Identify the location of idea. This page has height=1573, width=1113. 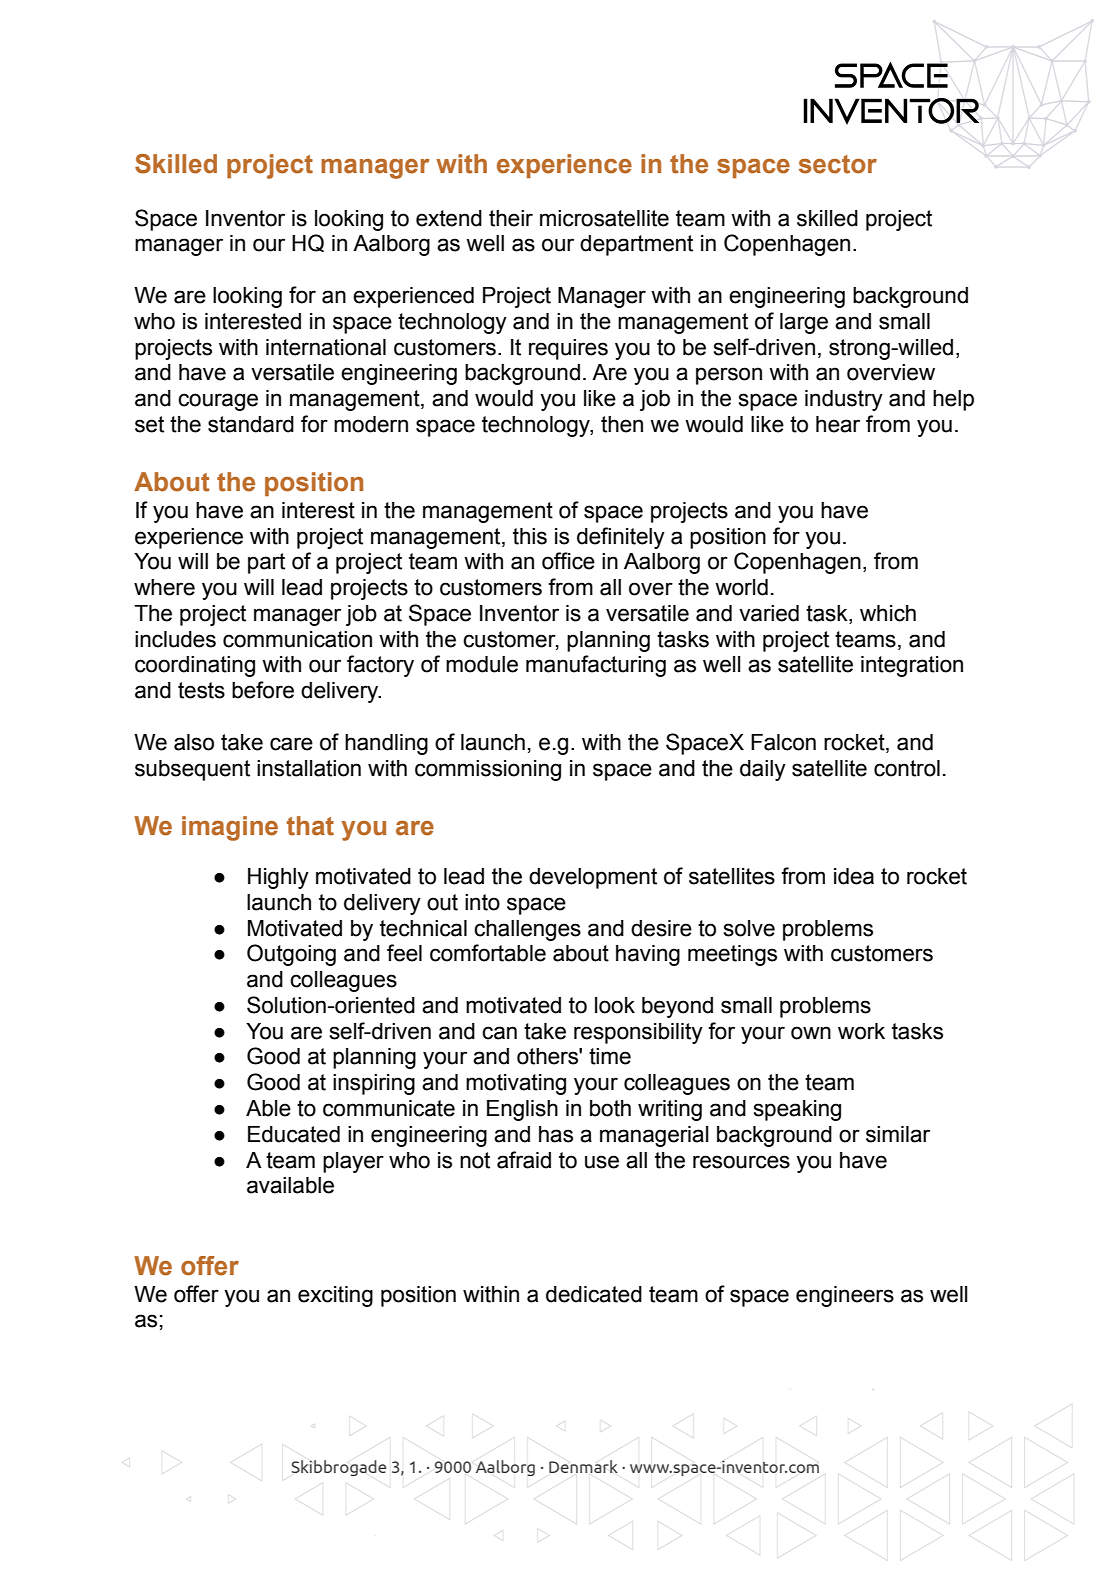
(854, 876).
